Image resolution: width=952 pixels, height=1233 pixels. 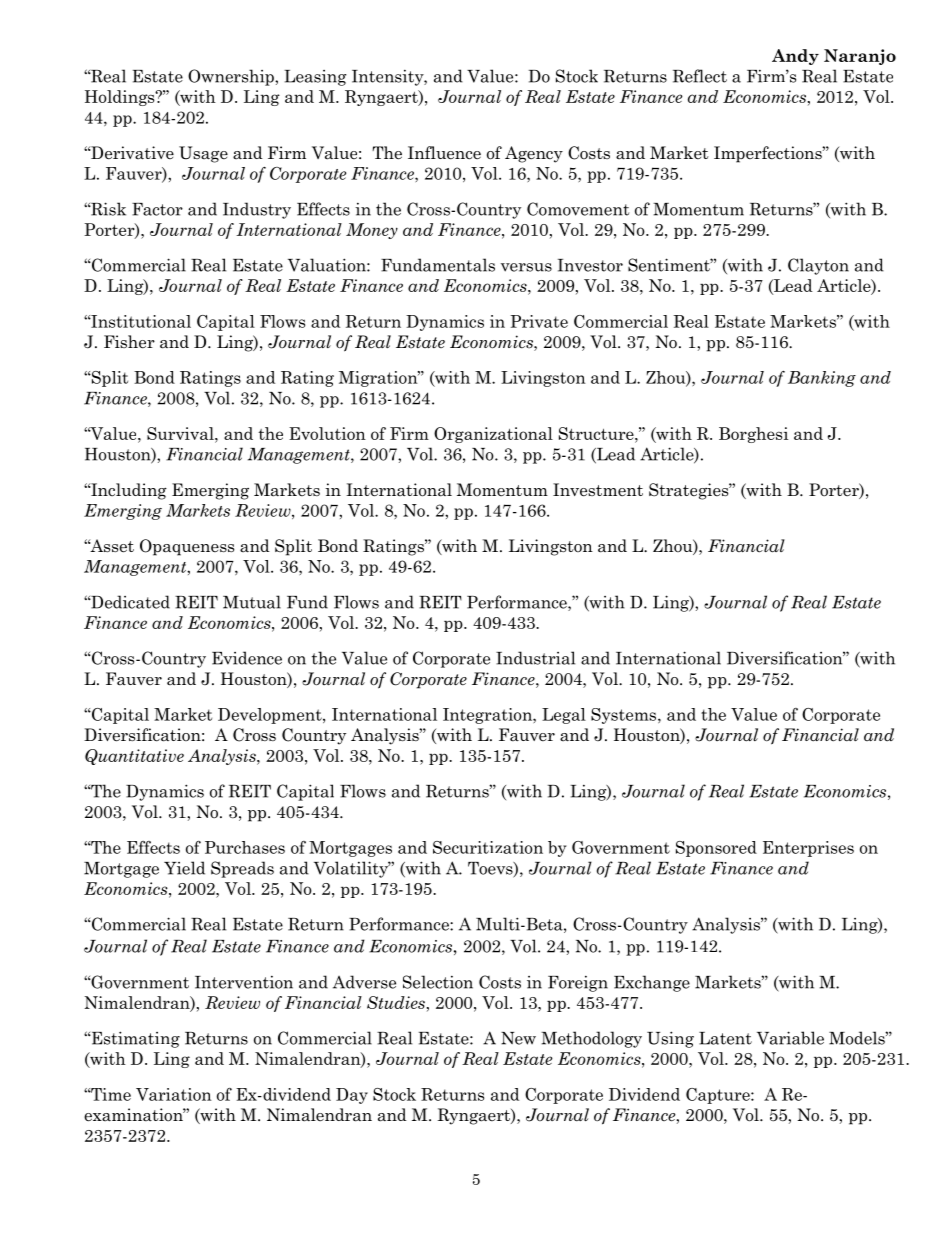 I want to click on Influence, so click(x=444, y=153).
